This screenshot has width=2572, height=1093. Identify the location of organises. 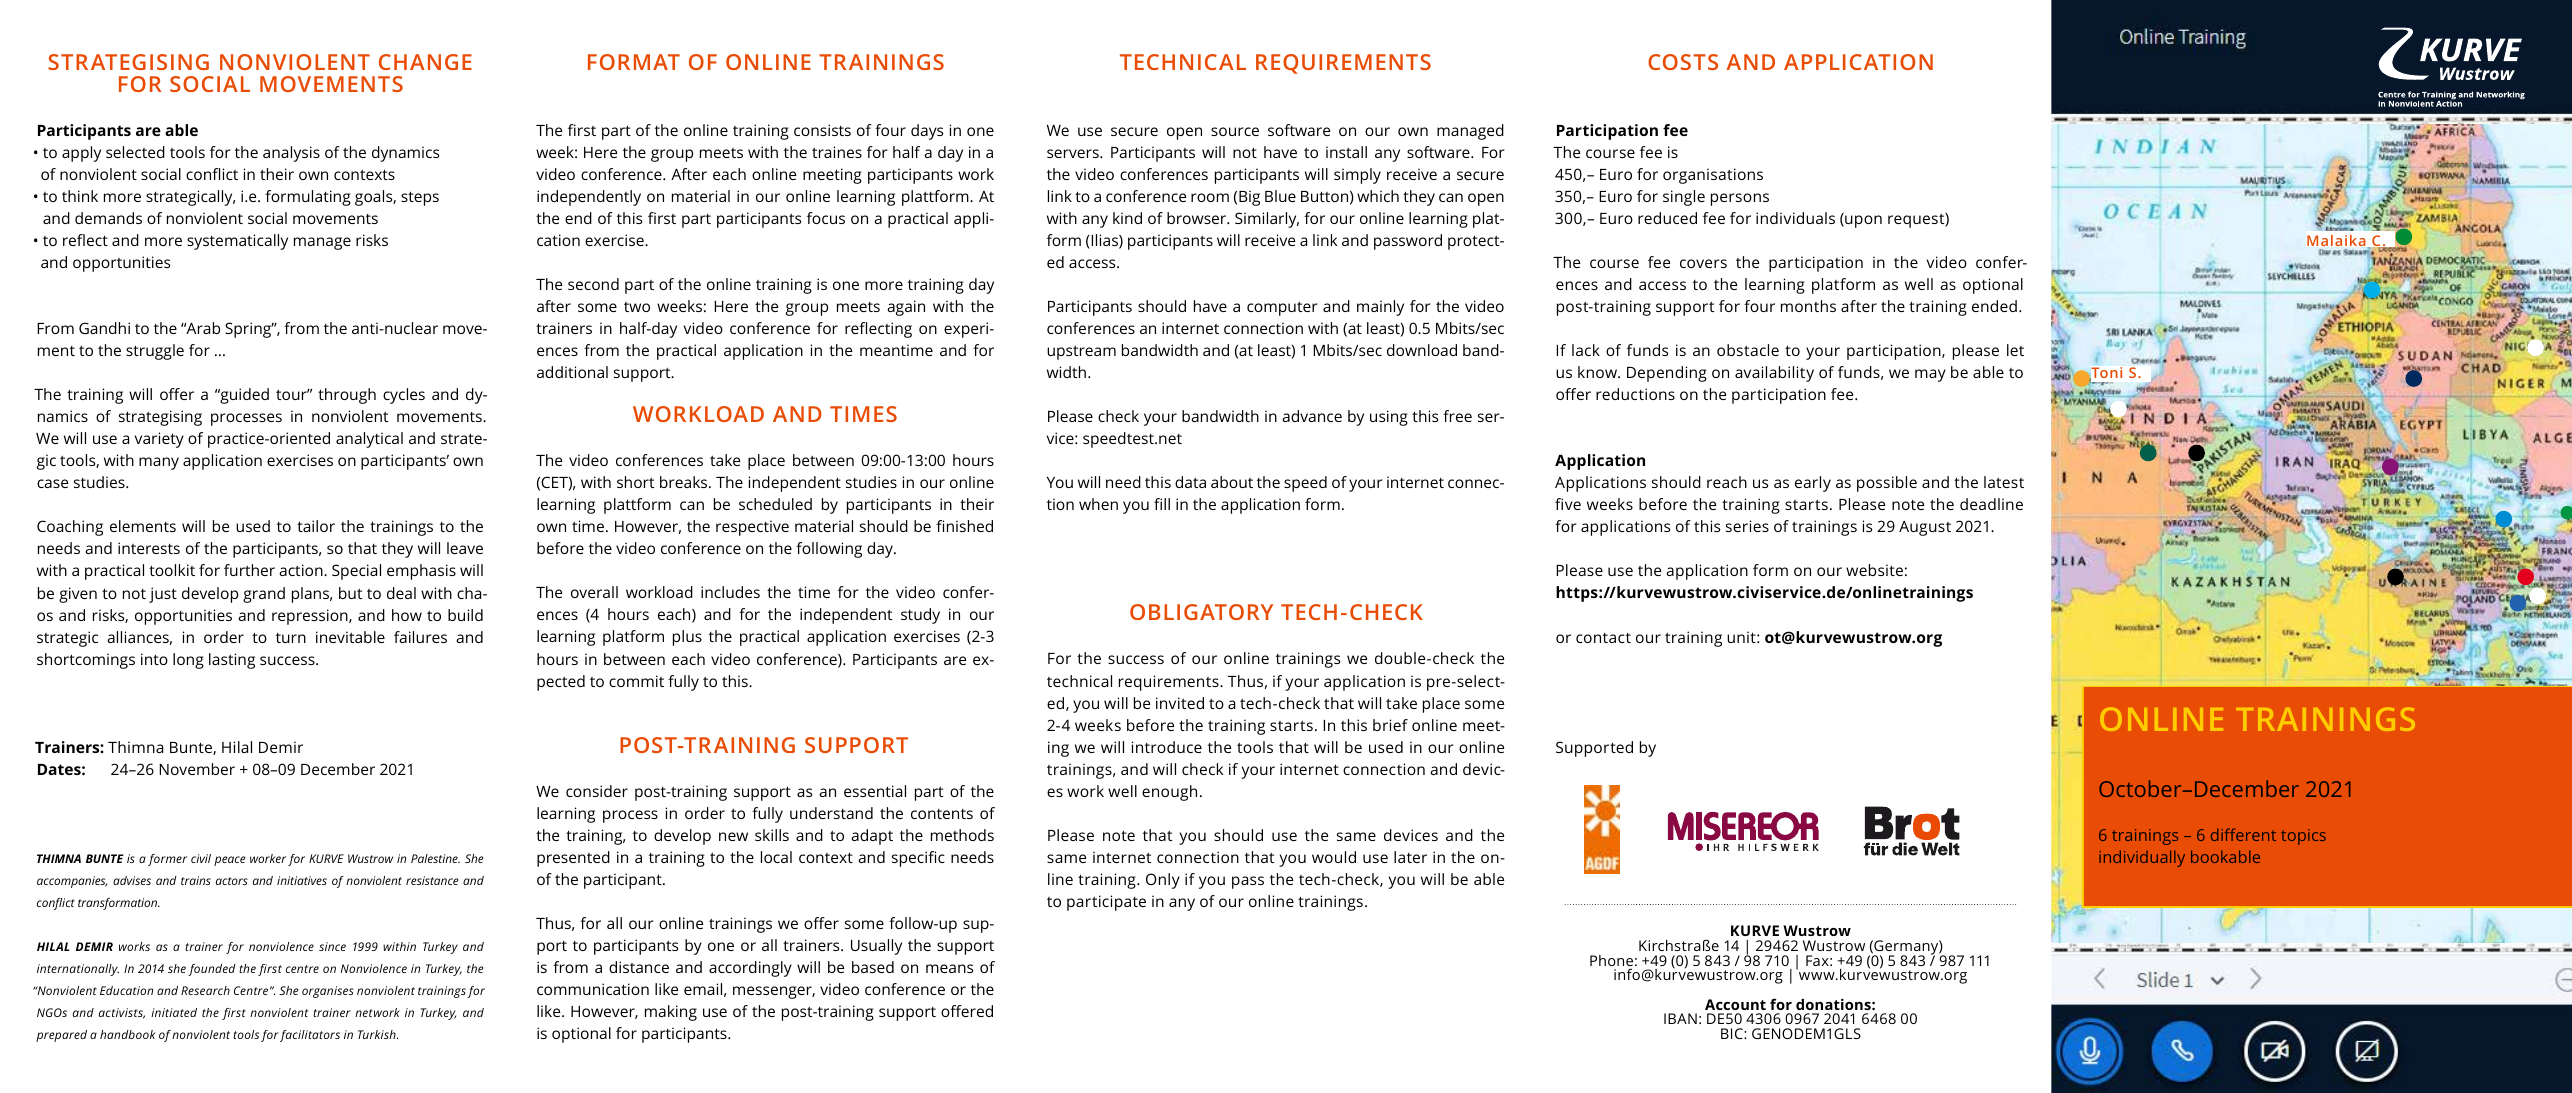
(328, 992).
